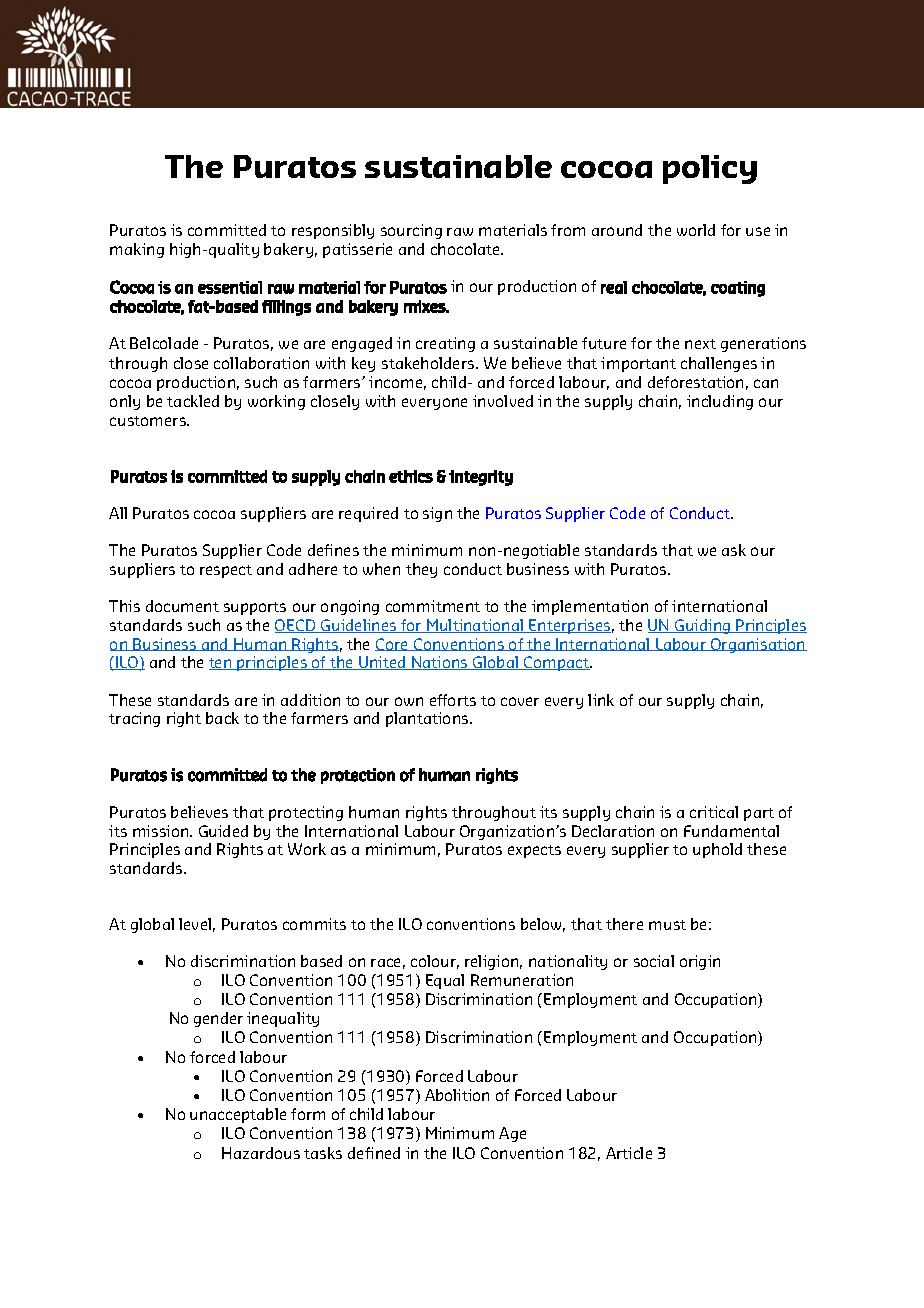  I want to click on sourcing, so click(411, 231).
